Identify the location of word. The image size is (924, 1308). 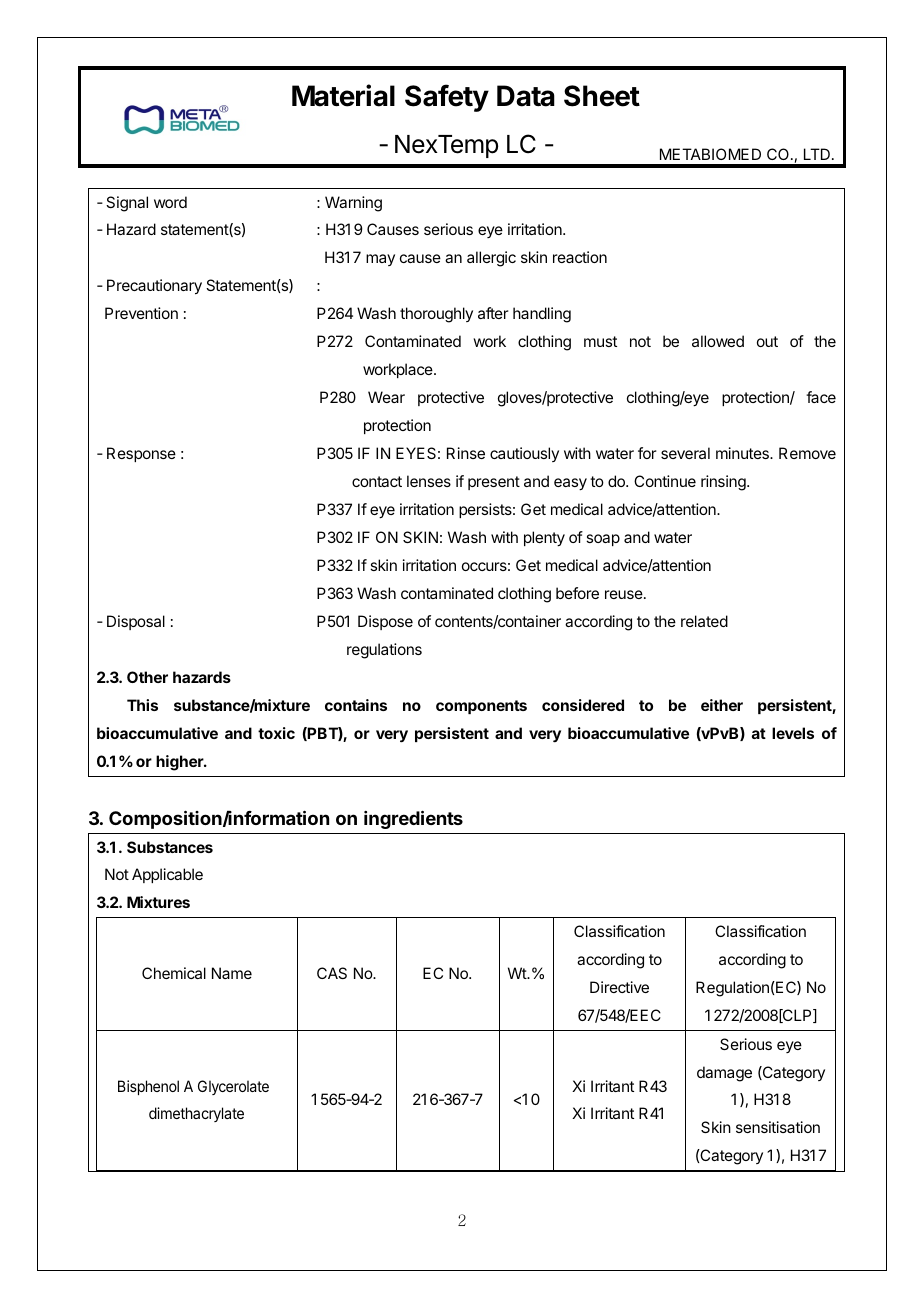
(170, 202).
